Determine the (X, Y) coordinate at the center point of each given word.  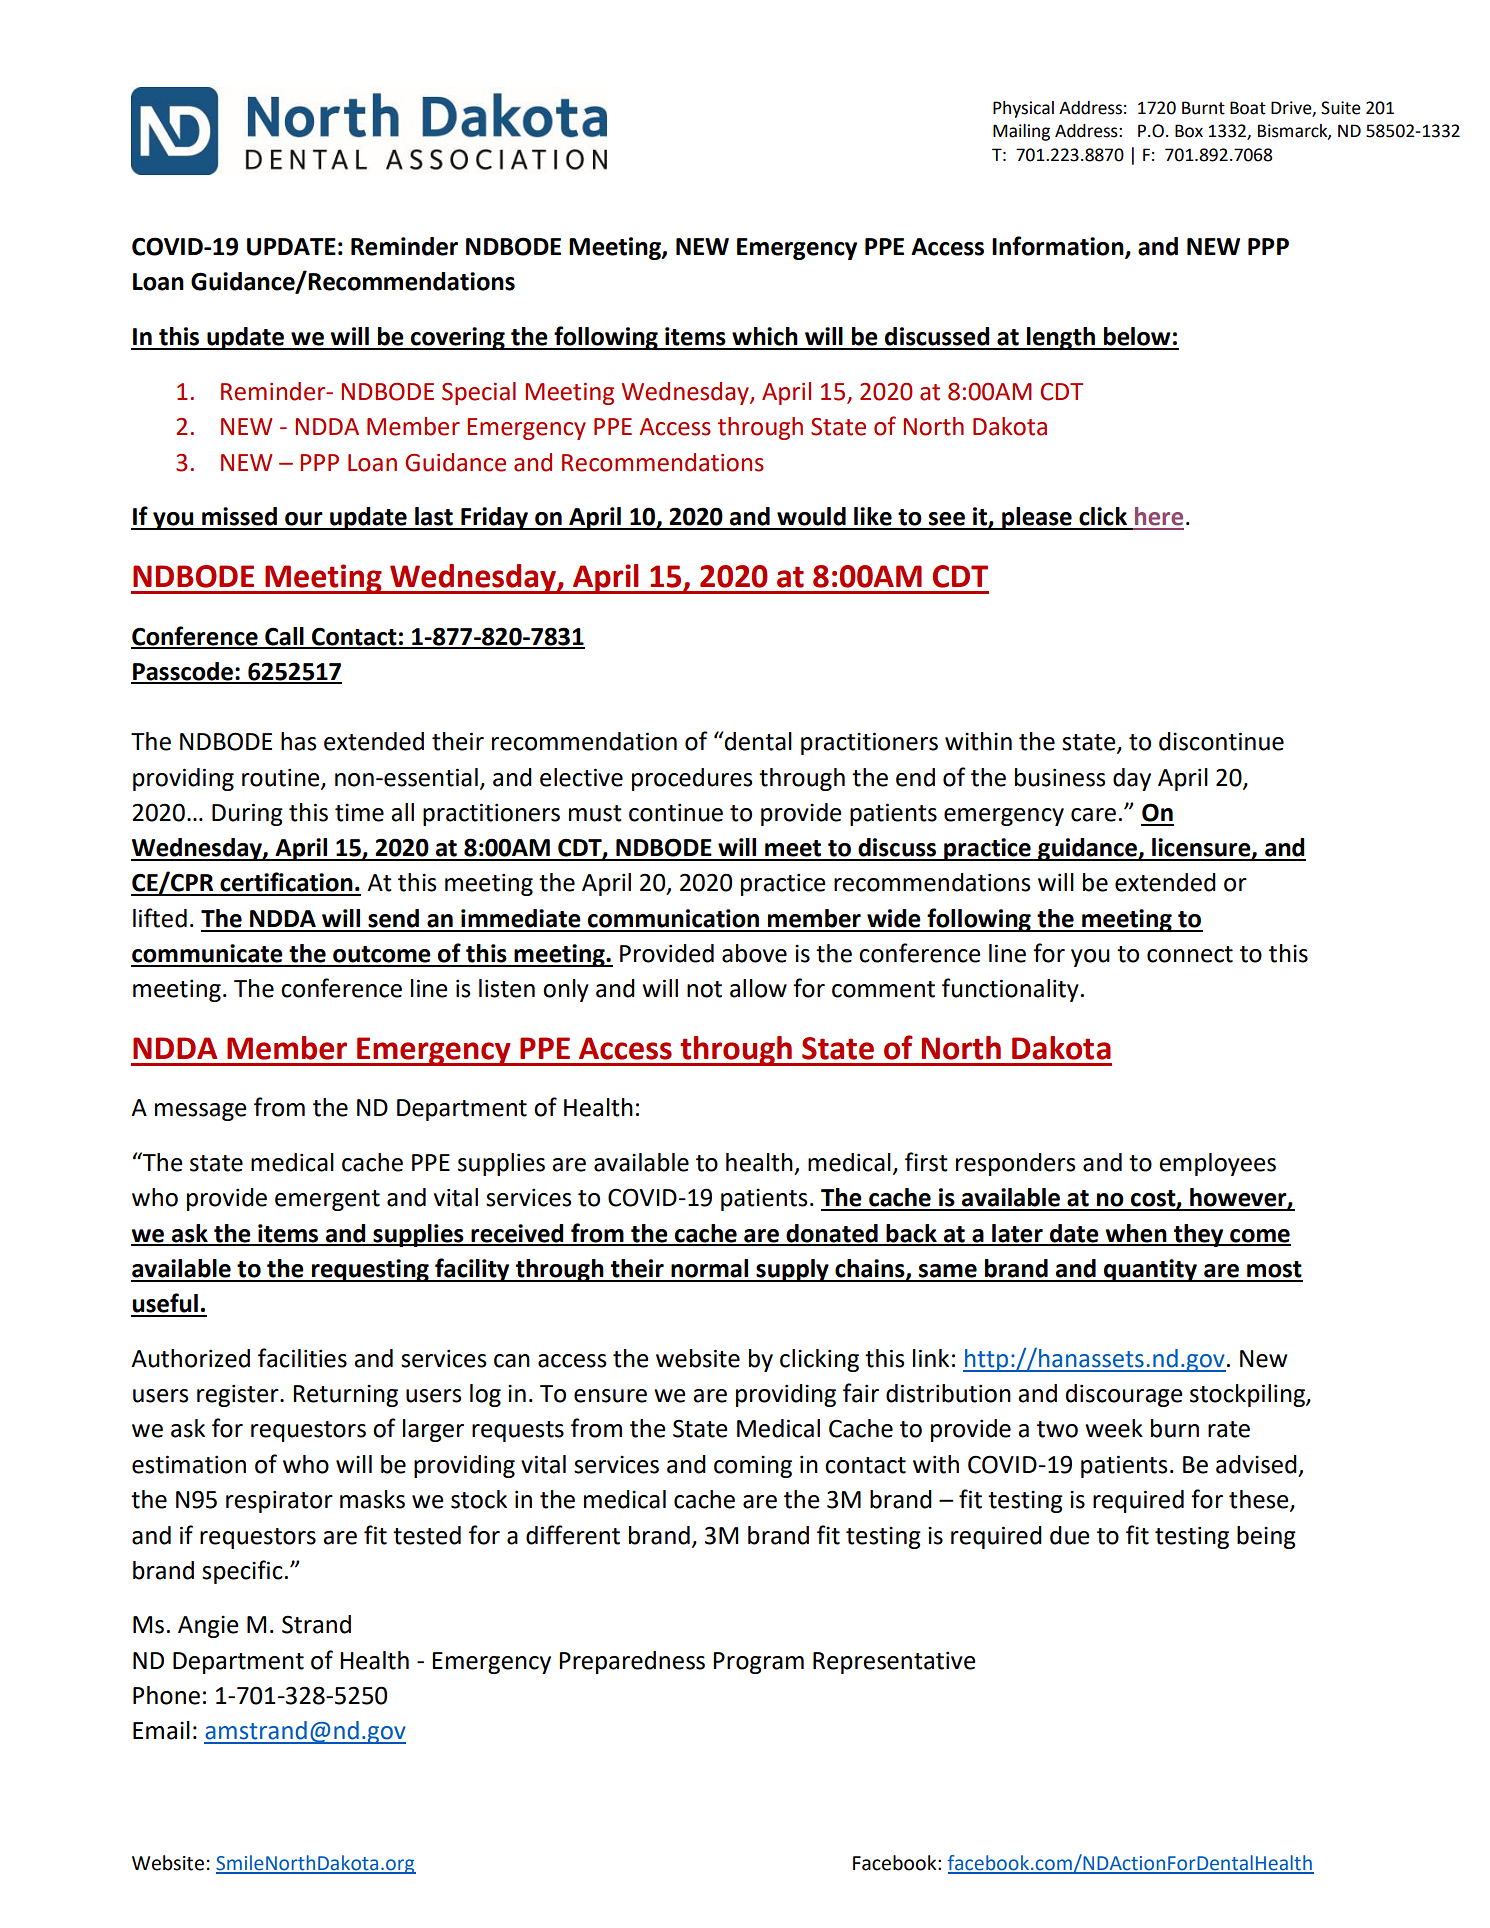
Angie (208, 1627)
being (1266, 1537)
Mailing (1021, 132)
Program (758, 1663)
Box (1189, 131)
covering (458, 338)
